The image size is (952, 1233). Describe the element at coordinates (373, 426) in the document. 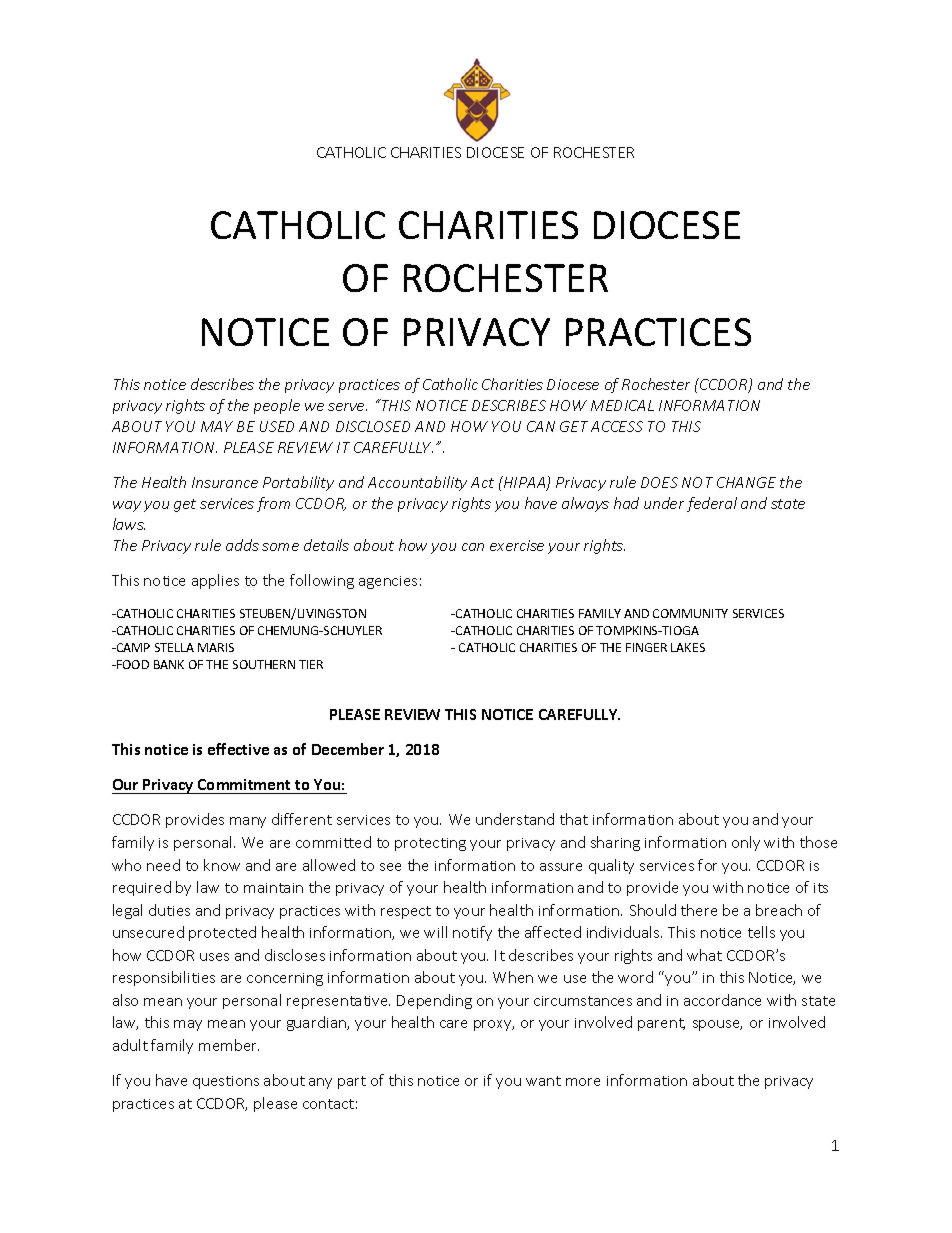

I see `DISCLOSED` at that location.
